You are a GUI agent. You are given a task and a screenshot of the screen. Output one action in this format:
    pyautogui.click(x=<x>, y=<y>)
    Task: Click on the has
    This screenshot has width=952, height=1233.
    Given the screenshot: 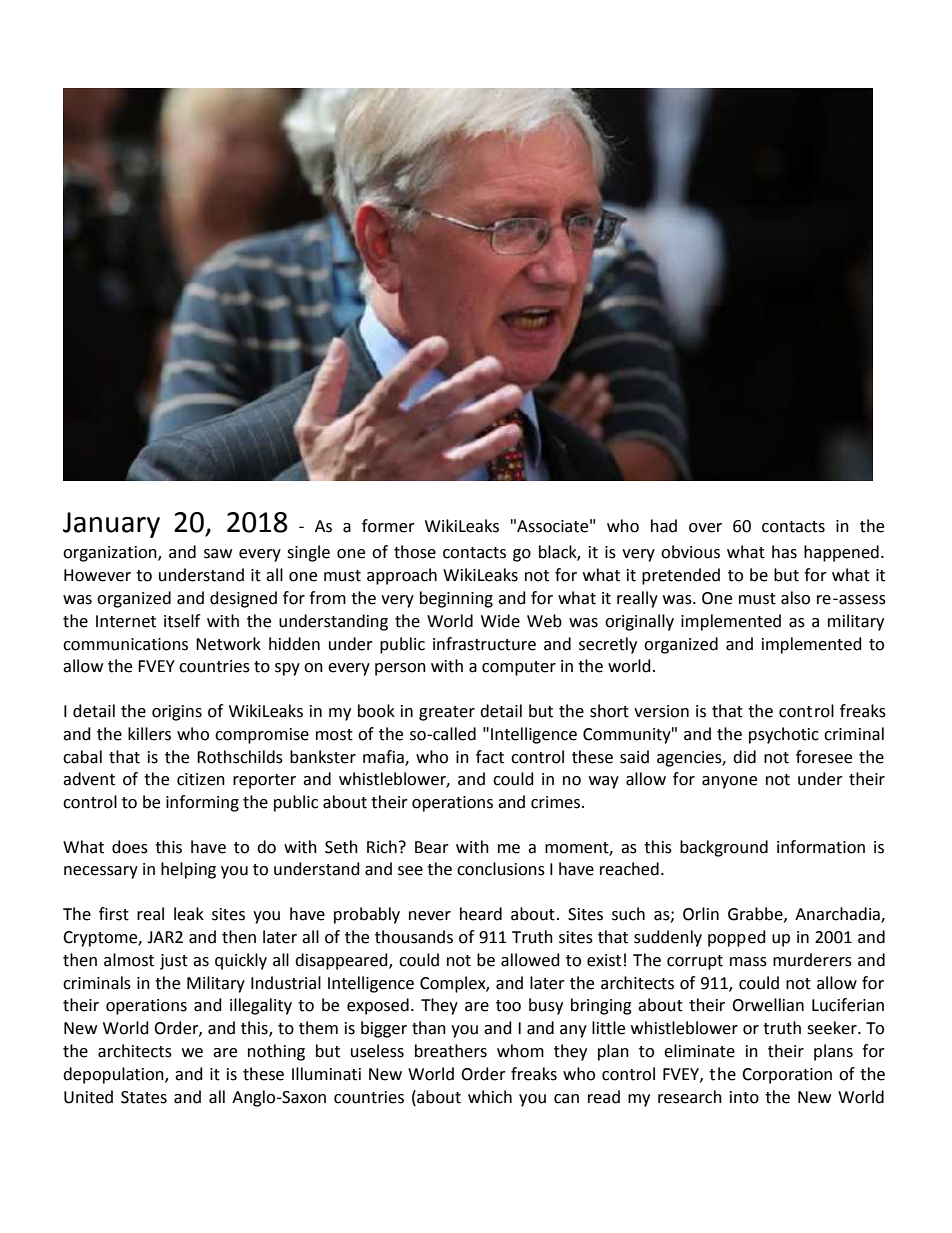 What is the action you would take?
    pyautogui.click(x=784, y=552)
